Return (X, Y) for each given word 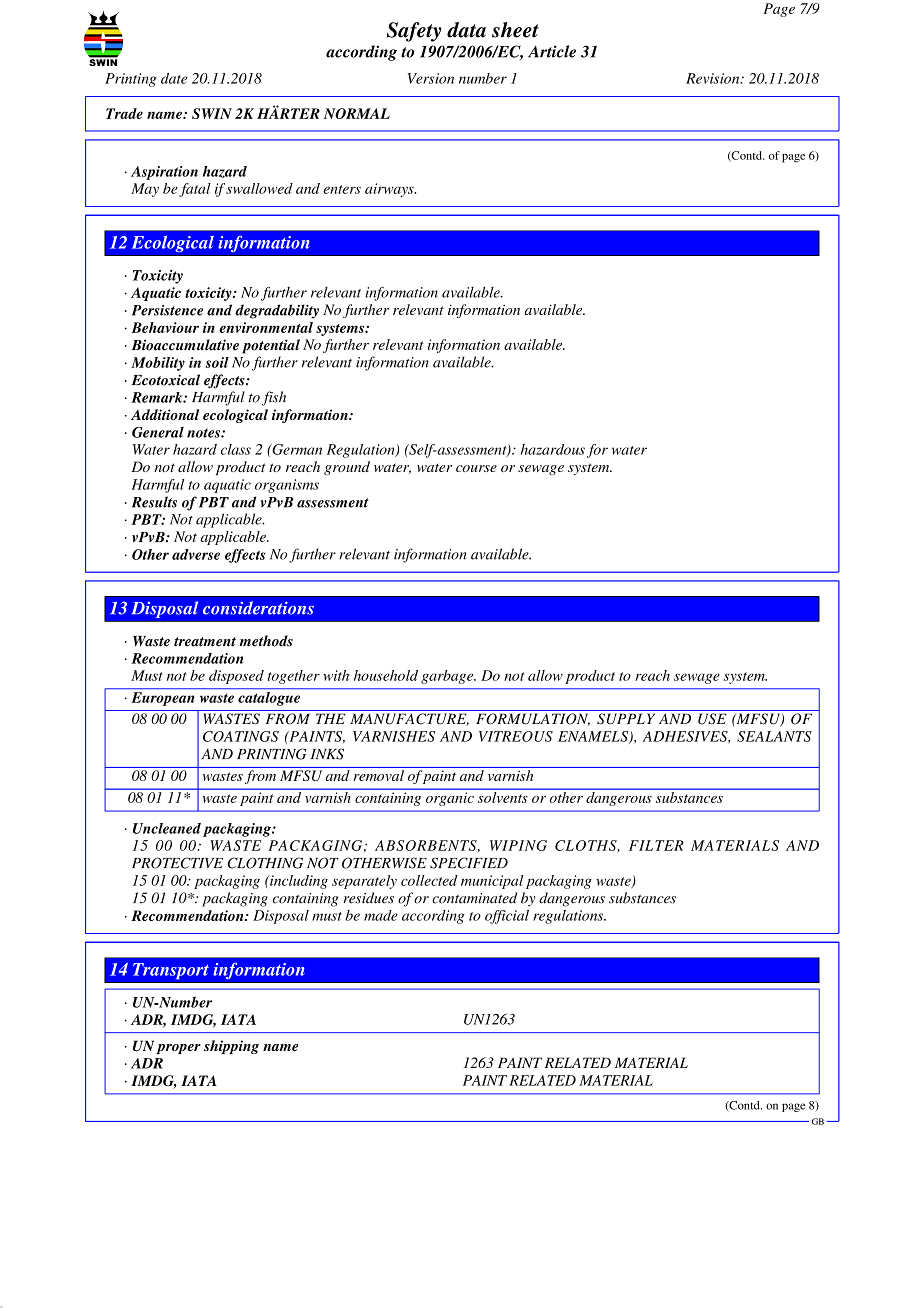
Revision (714, 78)
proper (178, 1049)
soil (217, 362)
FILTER (656, 845)
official (507, 917)
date (174, 78)
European (163, 699)
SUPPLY (626, 719)
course (476, 468)
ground (347, 468)
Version (431, 78)
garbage (448, 677)
